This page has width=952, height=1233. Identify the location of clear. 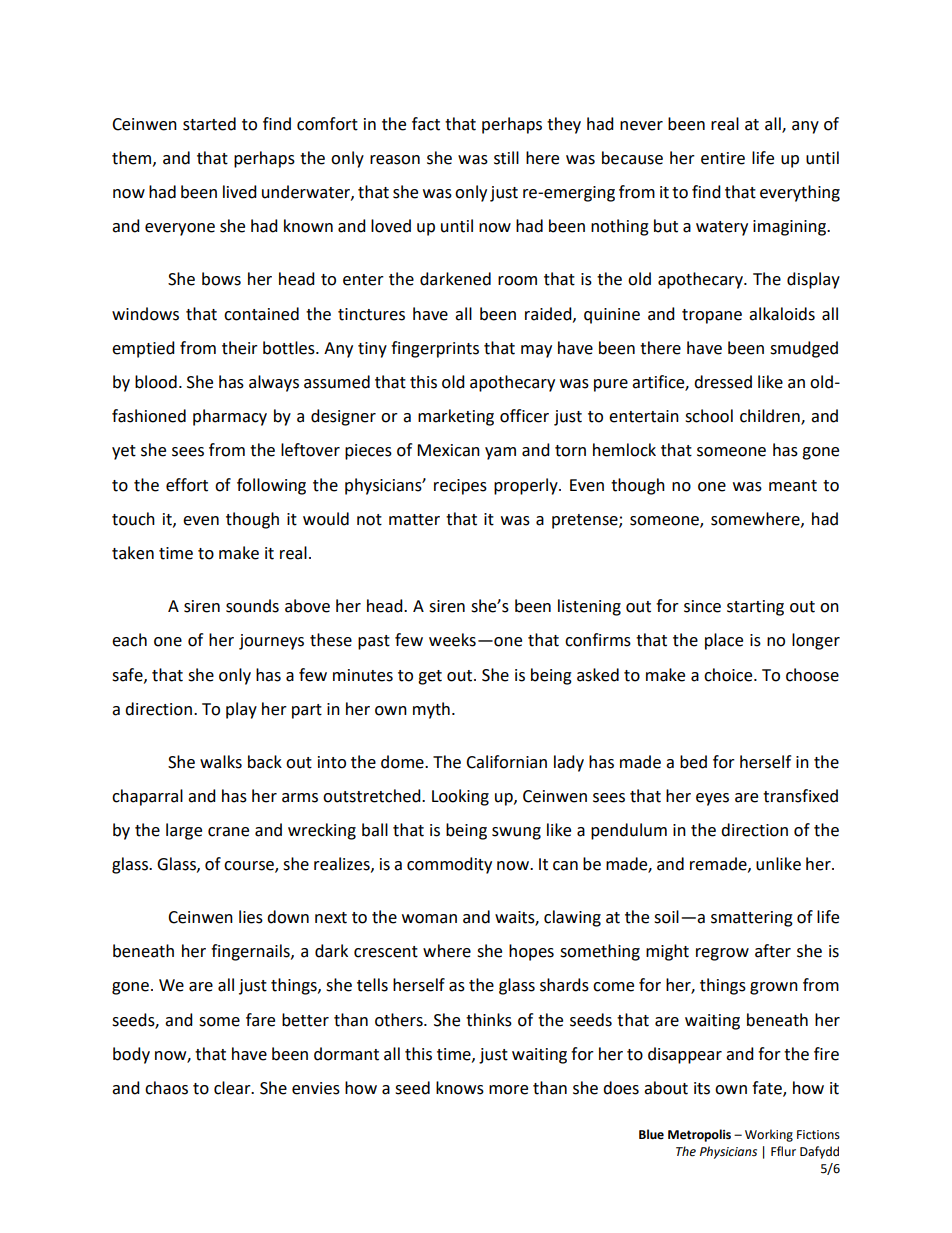
(233, 1088).
